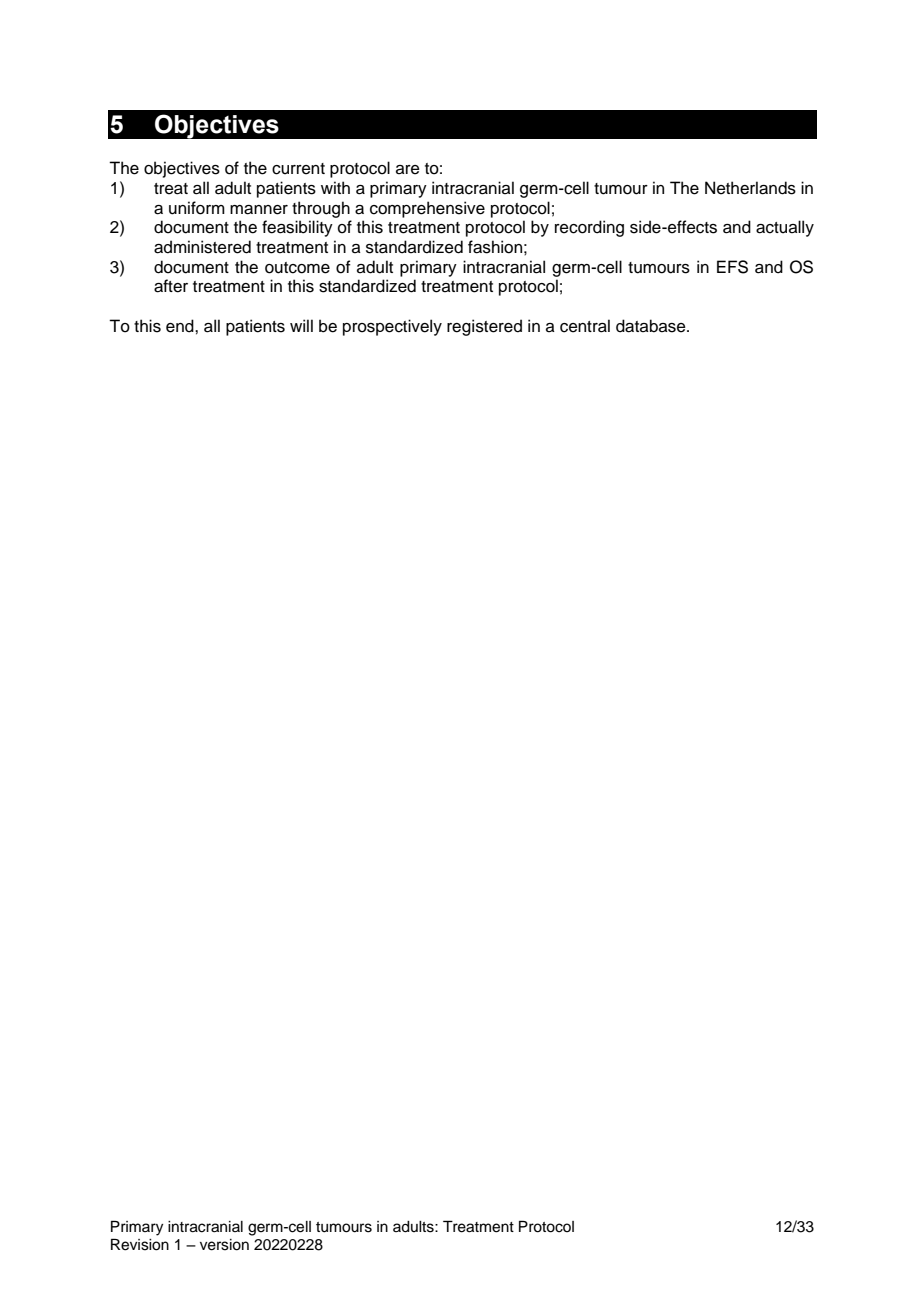 This image has width=924, height=1308. I want to click on comprehensive, so click(427, 209).
